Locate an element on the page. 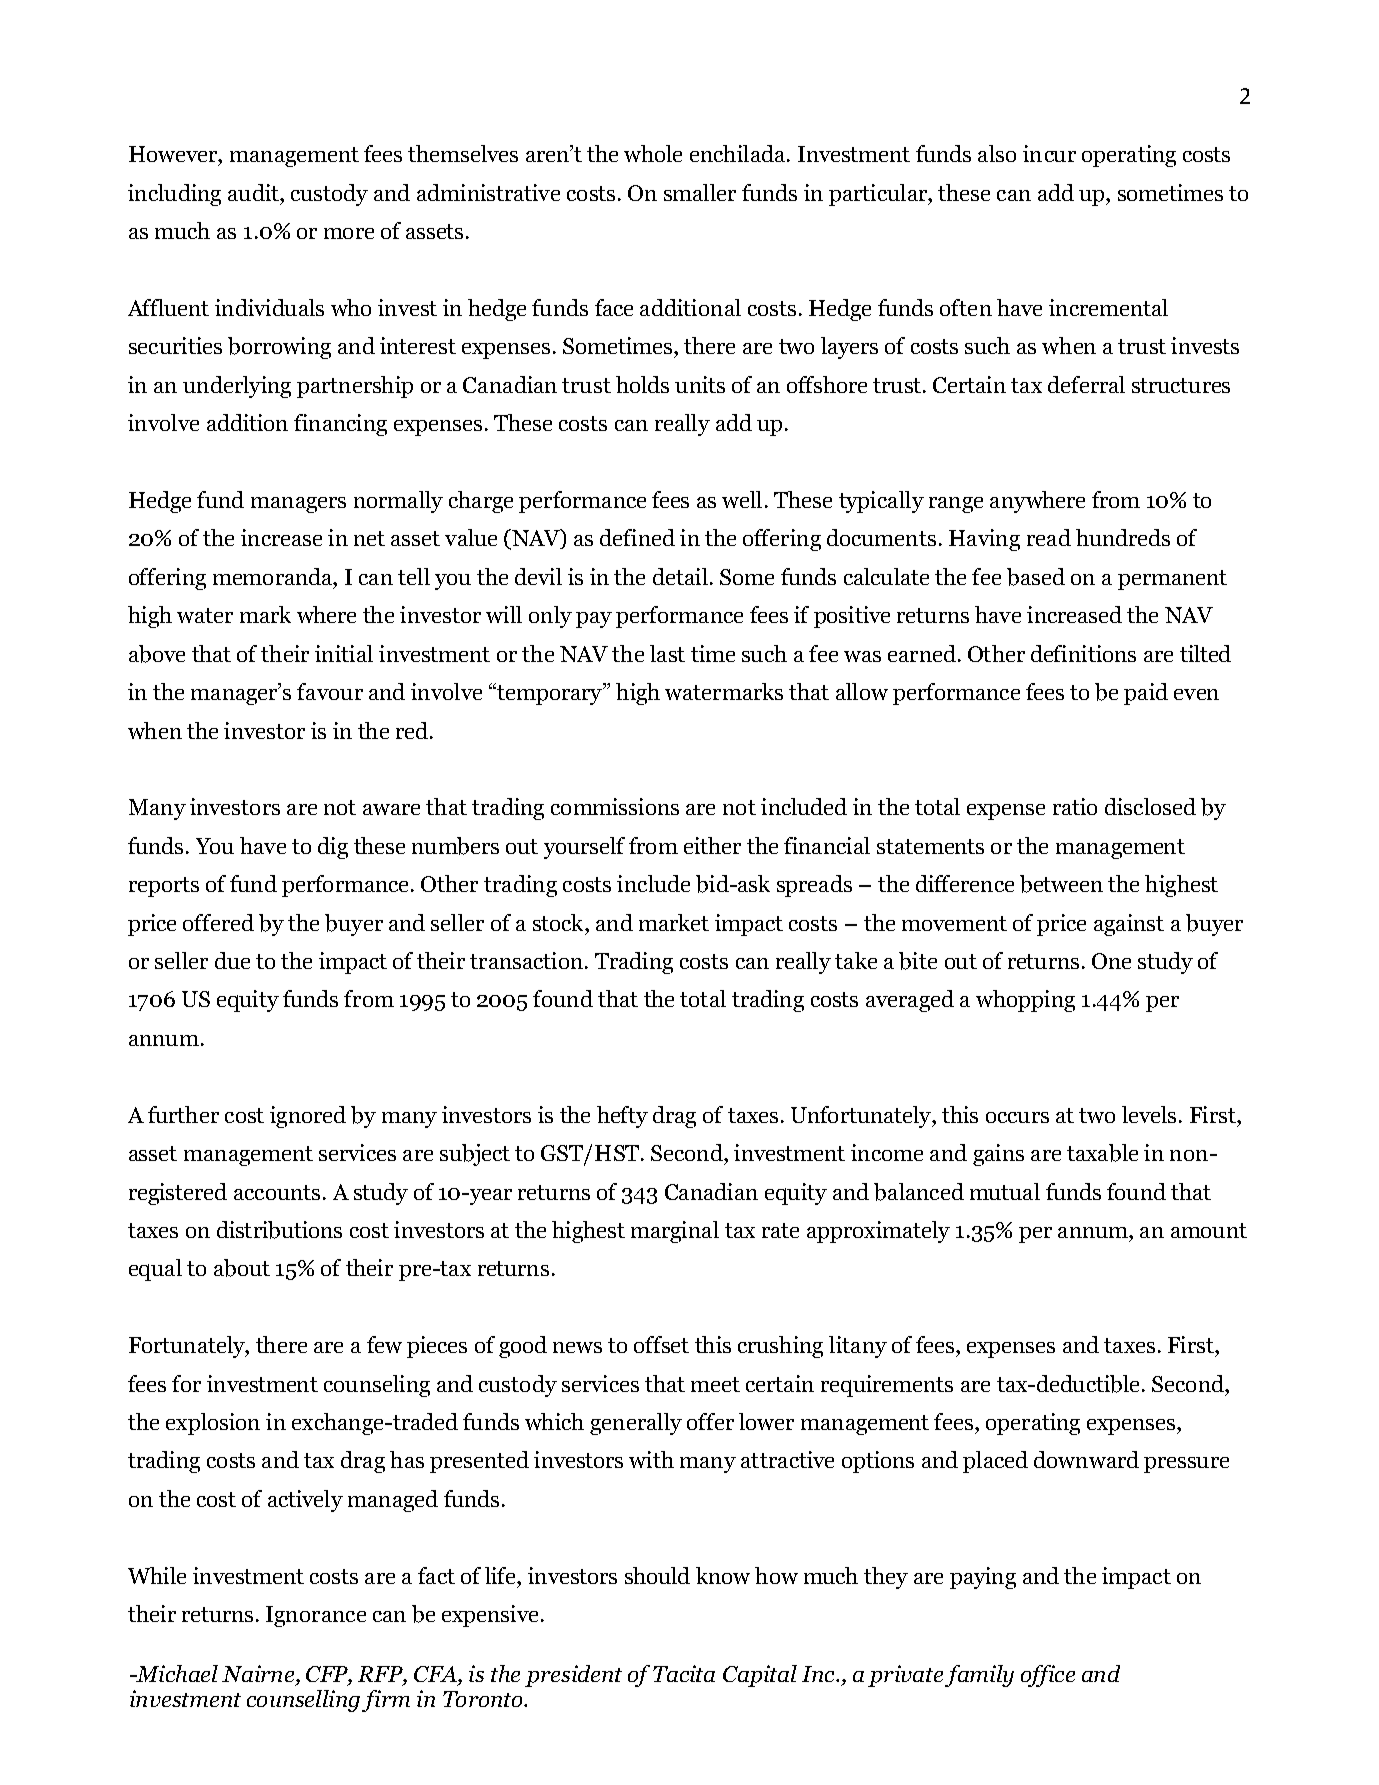  either is located at coordinates (712, 845).
